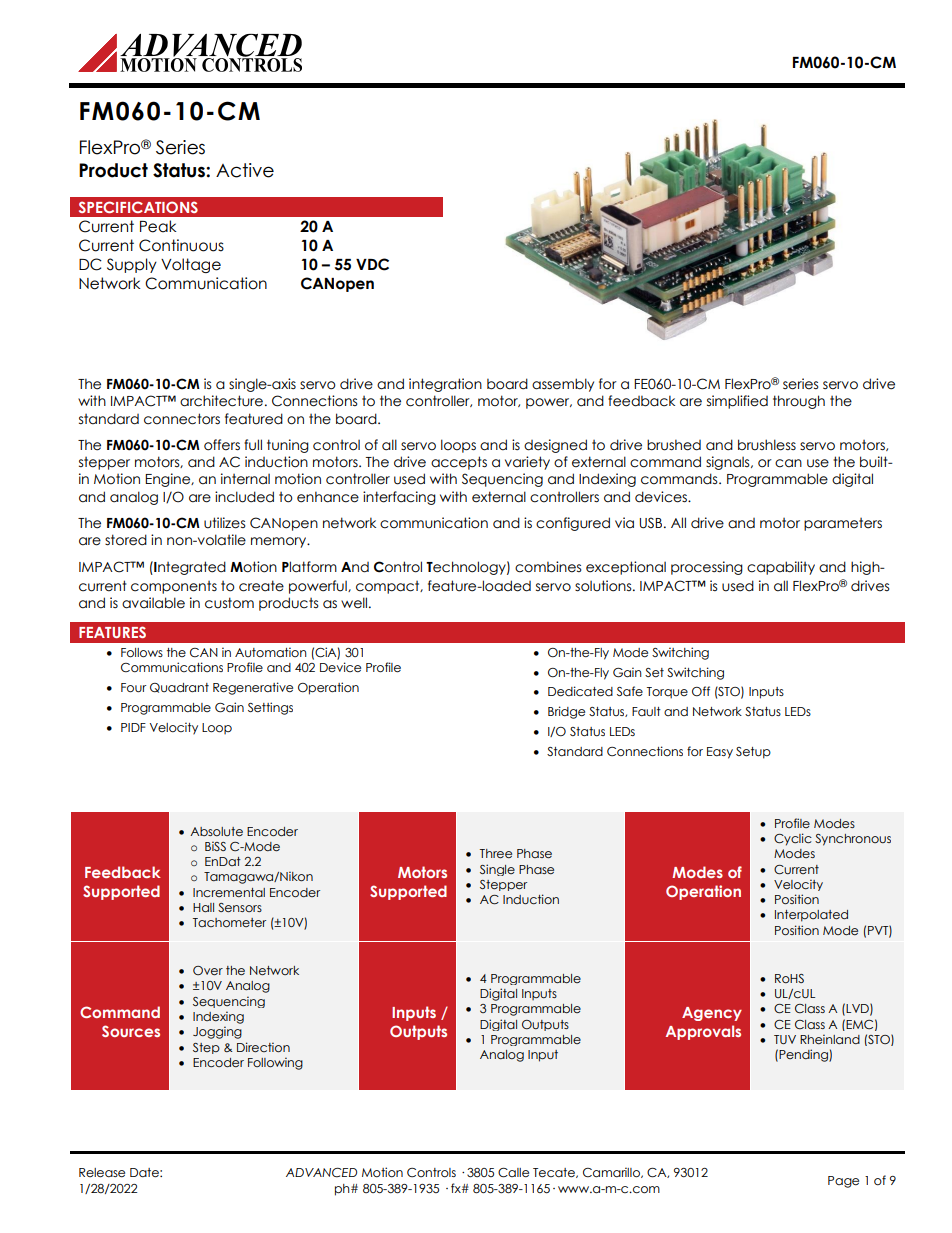  Describe the element at coordinates (843, 1182) in the document. I see `Page` at that location.
